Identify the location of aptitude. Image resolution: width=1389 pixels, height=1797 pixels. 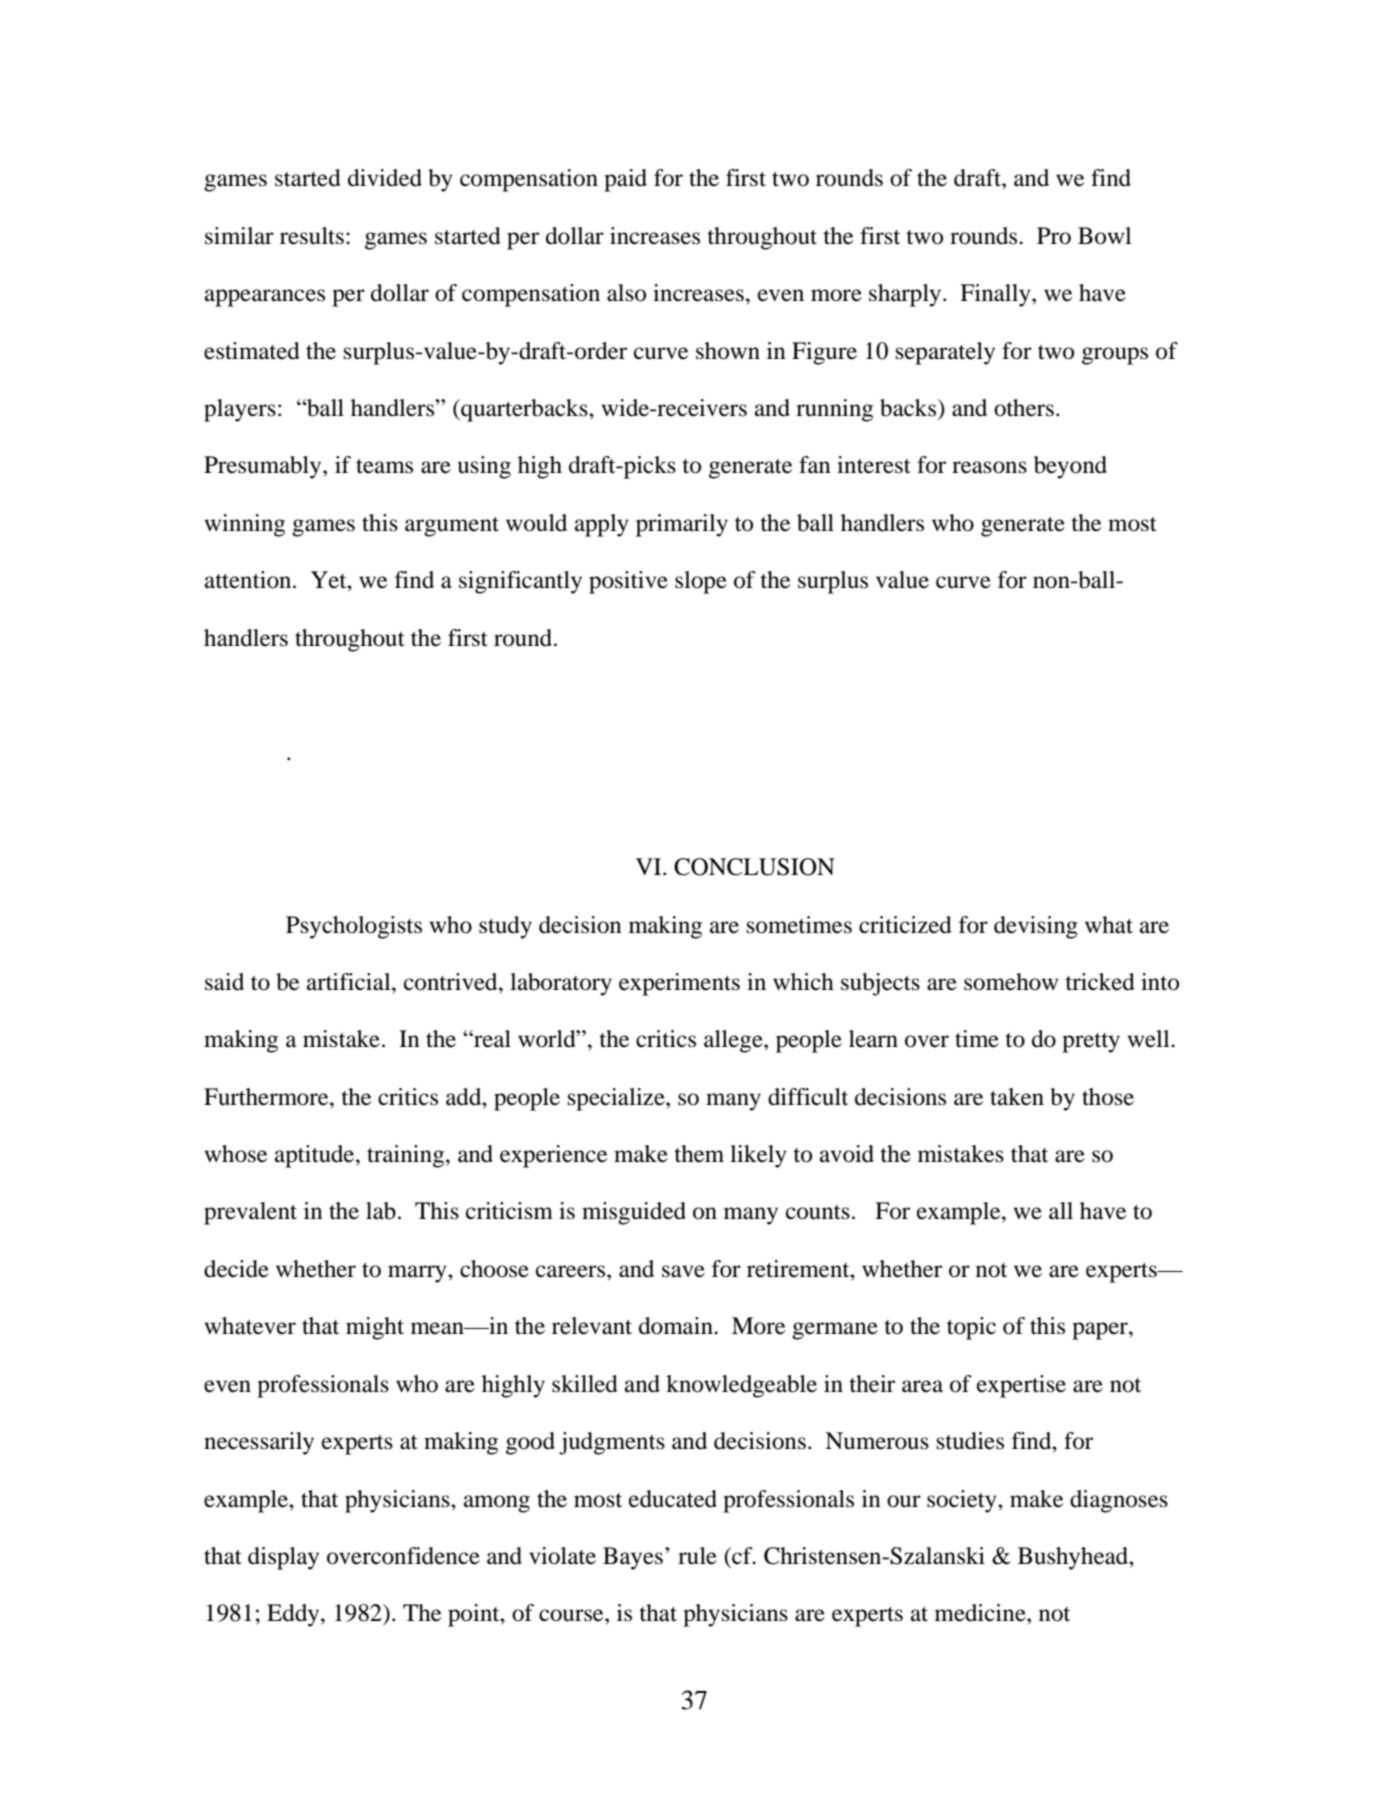
(316, 1156).
